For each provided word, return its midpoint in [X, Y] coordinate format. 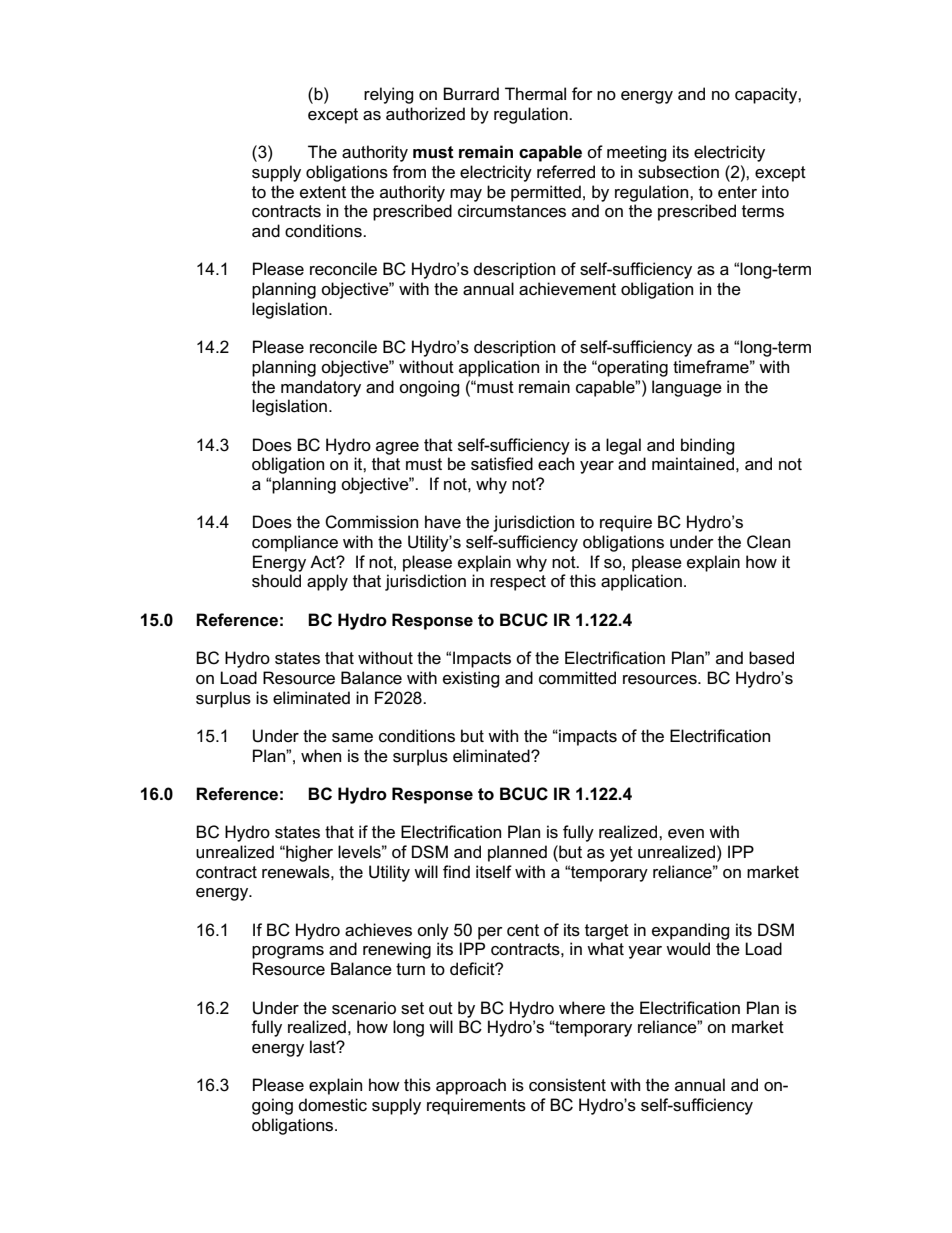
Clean [768, 542]
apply [327, 582]
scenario [364, 1008]
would [688, 949]
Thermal [535, 94]
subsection [678, 172]
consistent [567, 1085]
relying [389, 95]
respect [518, 583]
